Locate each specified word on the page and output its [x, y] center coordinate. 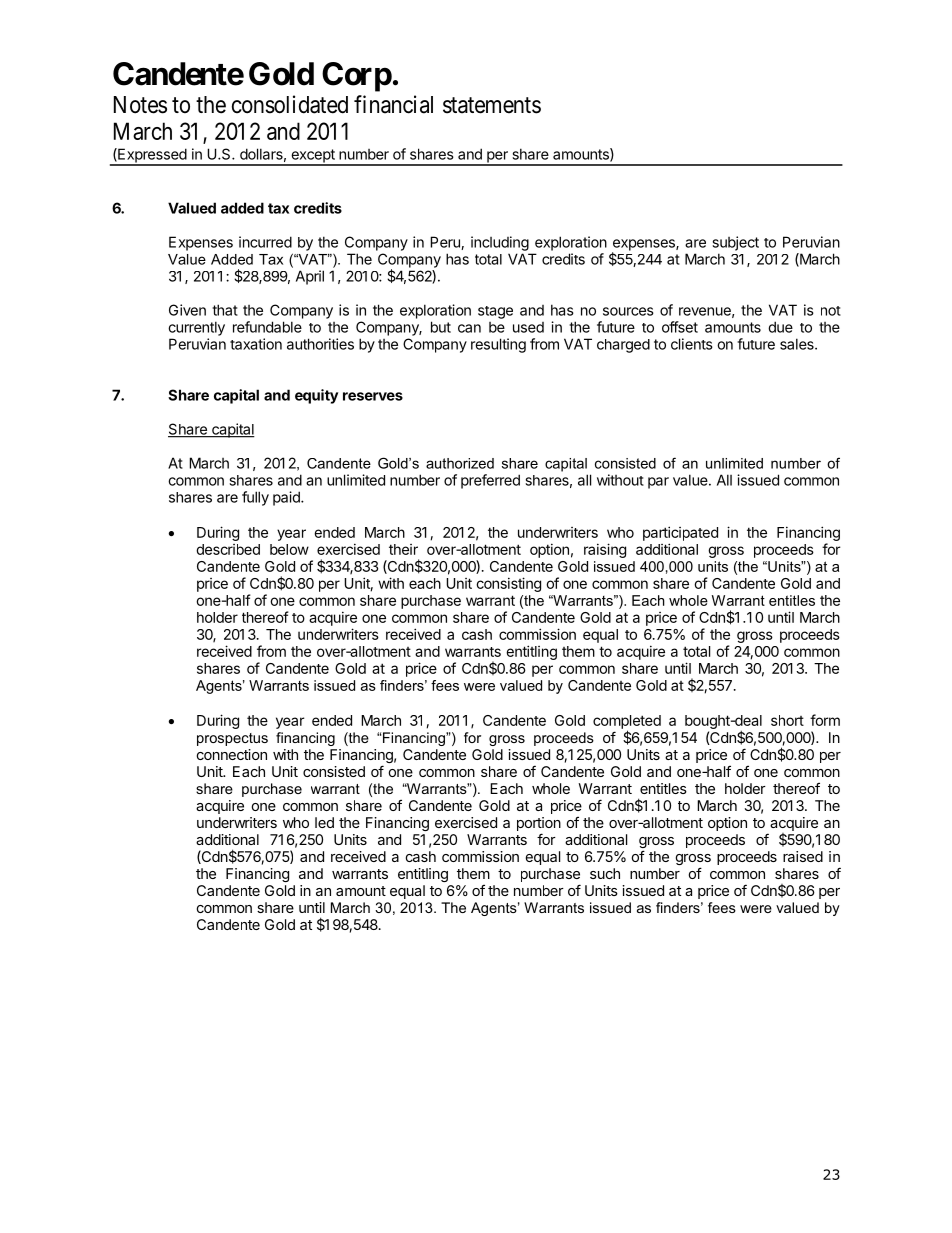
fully [255, 498]
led [324, 822]
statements [492, 105]
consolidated [290, 104]
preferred [490, 481]
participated [680, 533]
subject [735, 243]
